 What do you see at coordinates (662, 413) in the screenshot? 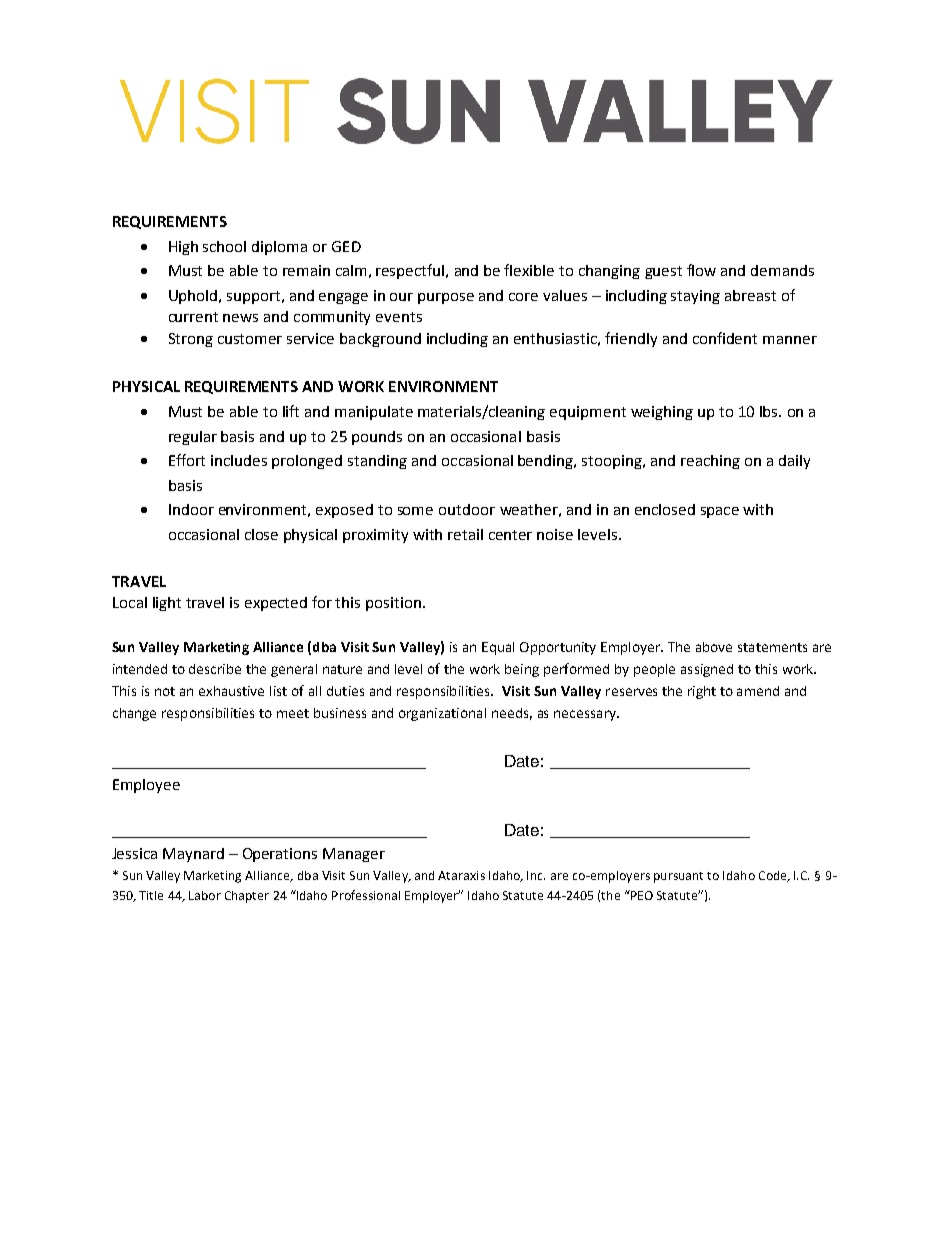
I see `weighing` at bounding box center [662, 413].
